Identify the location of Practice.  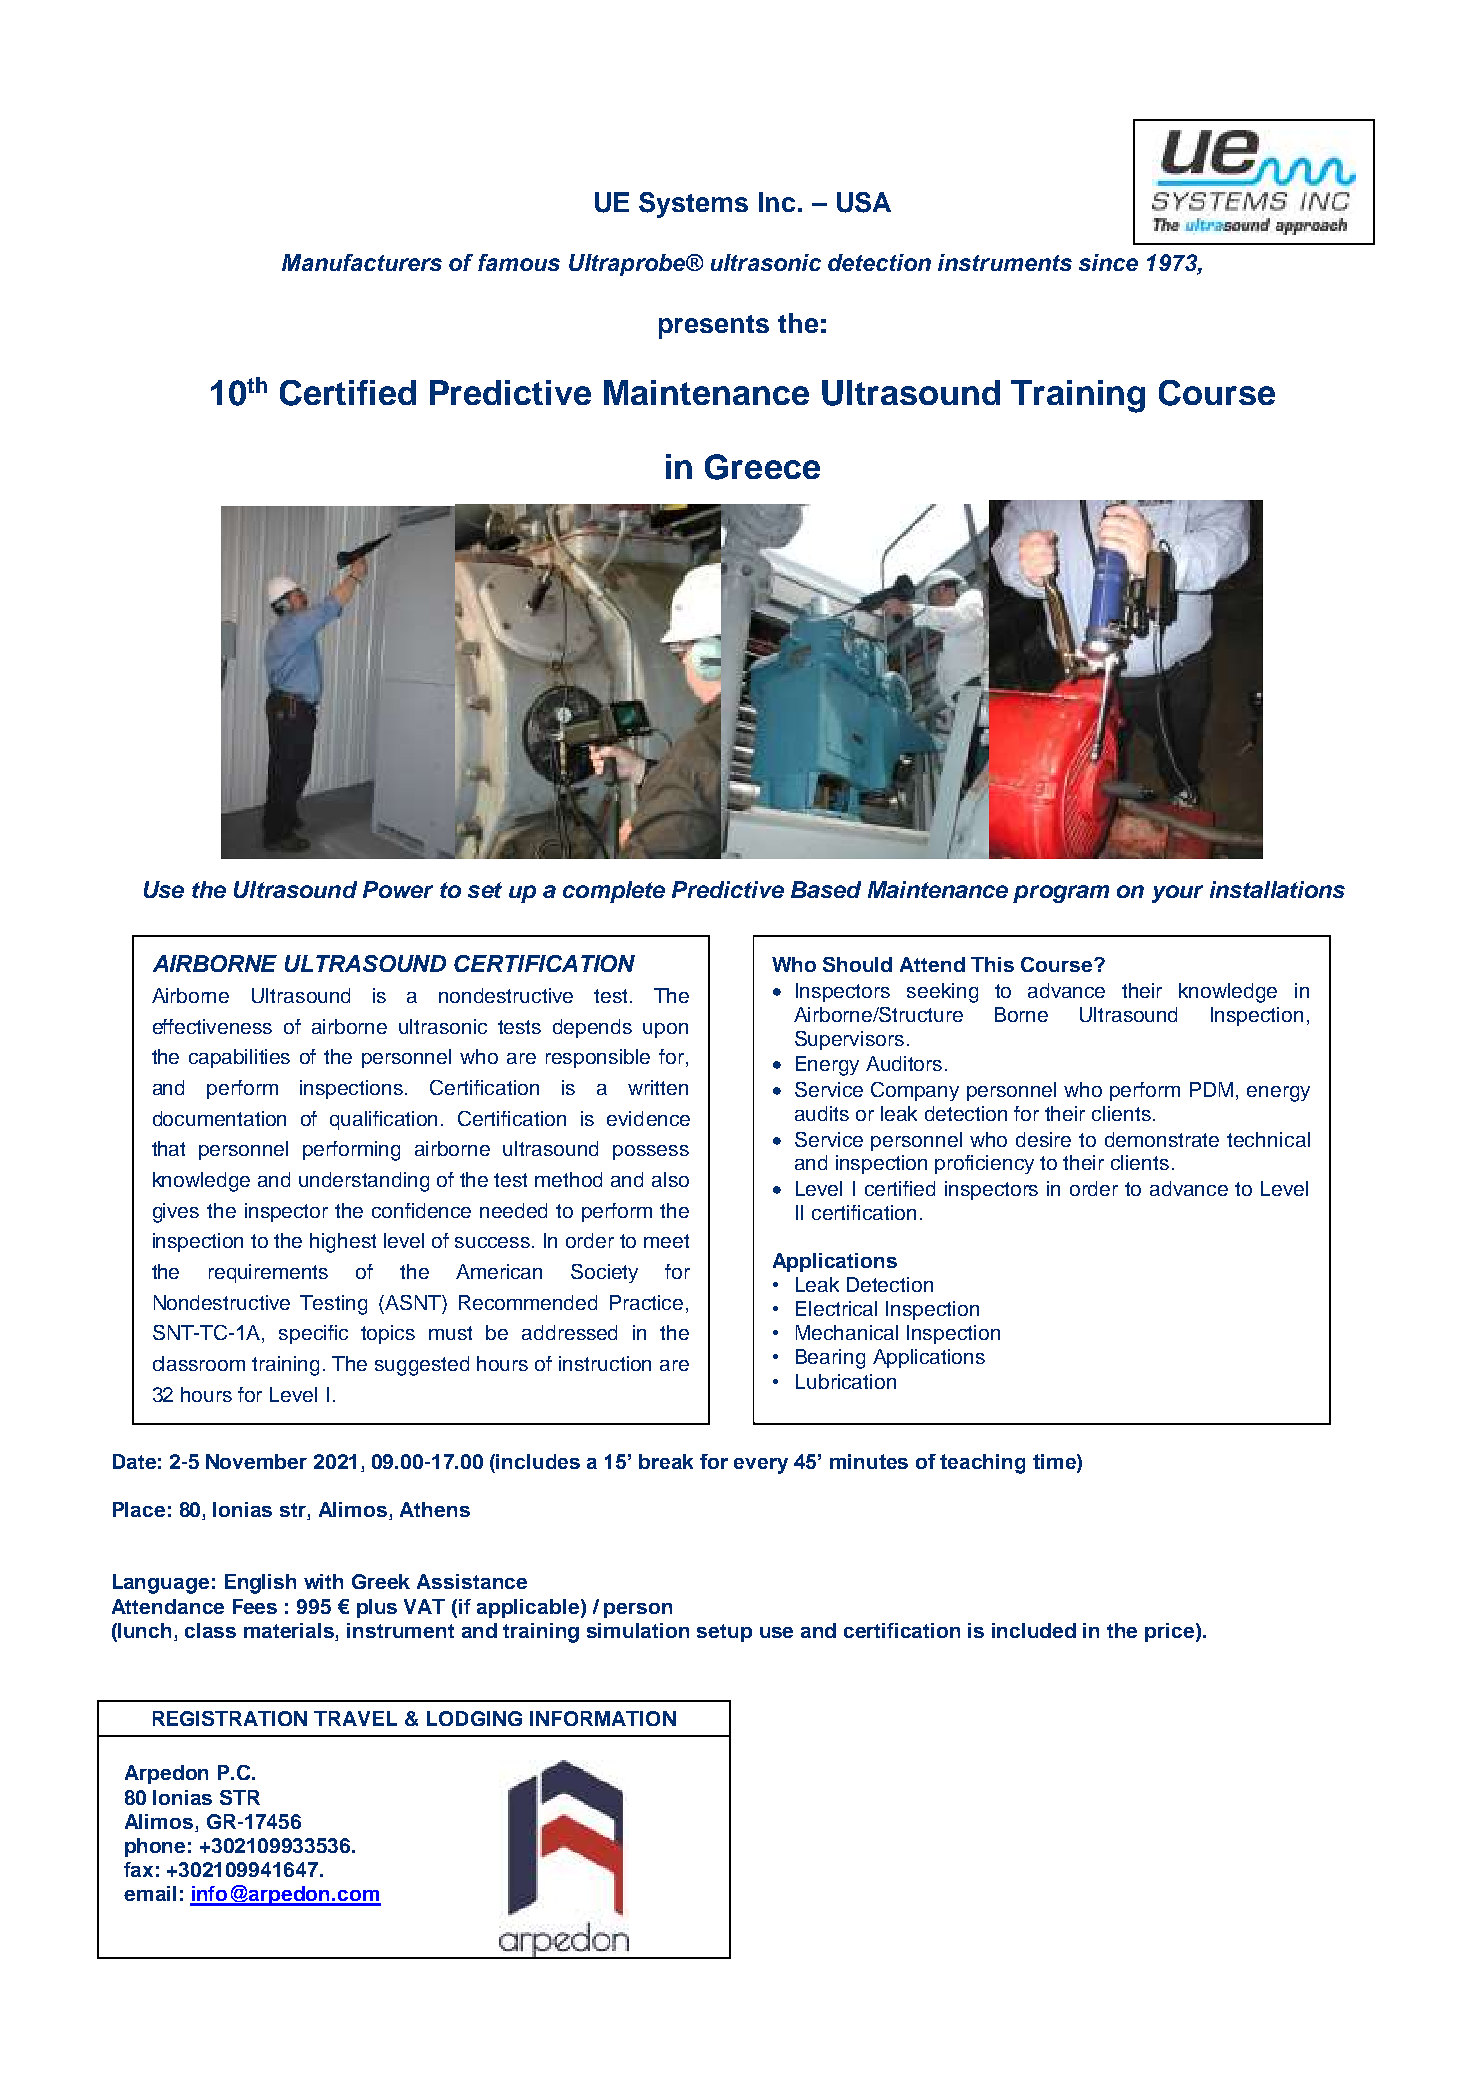
(646, 1302).
